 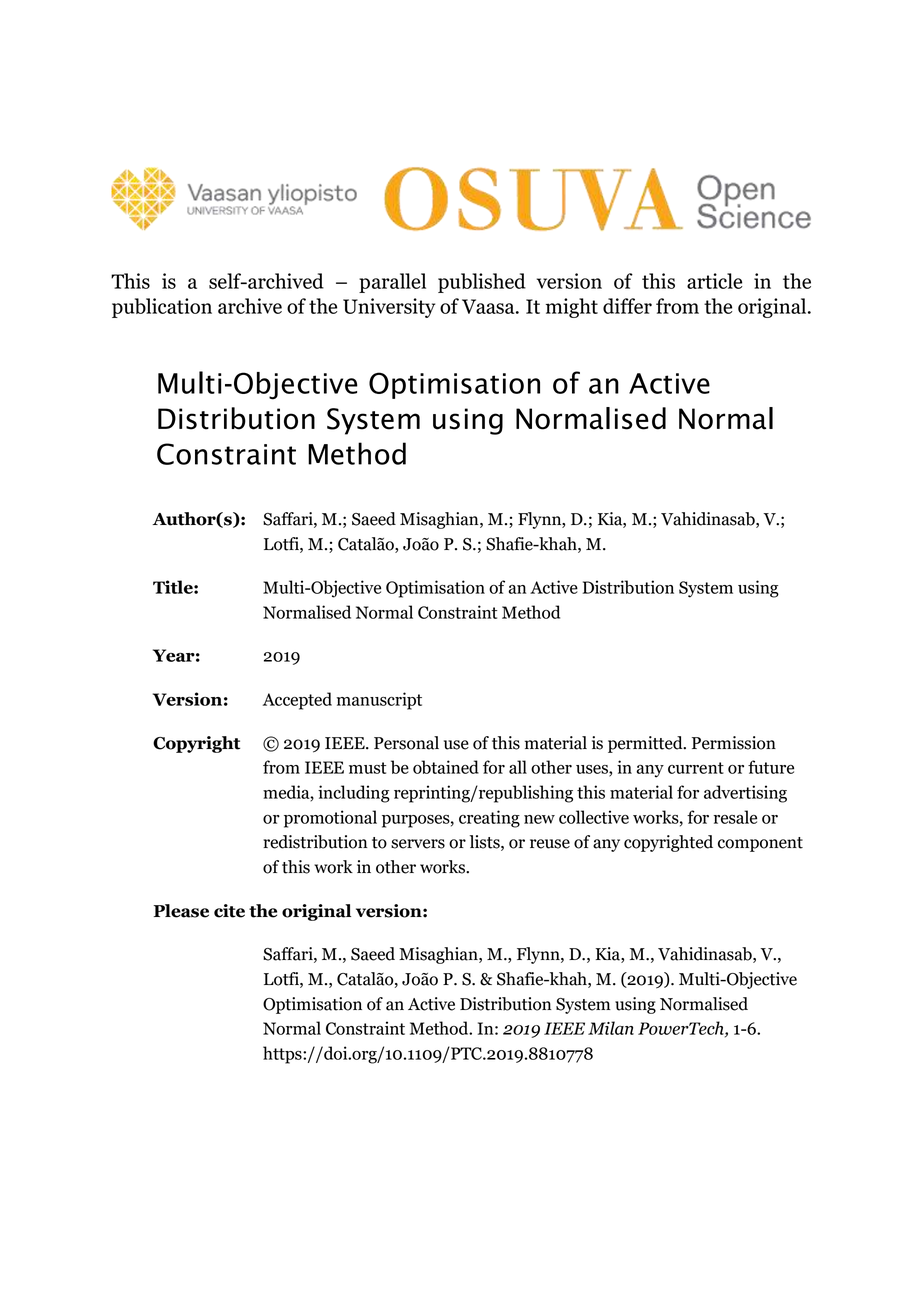 I want to click on current, so click(x=696, y=768).
